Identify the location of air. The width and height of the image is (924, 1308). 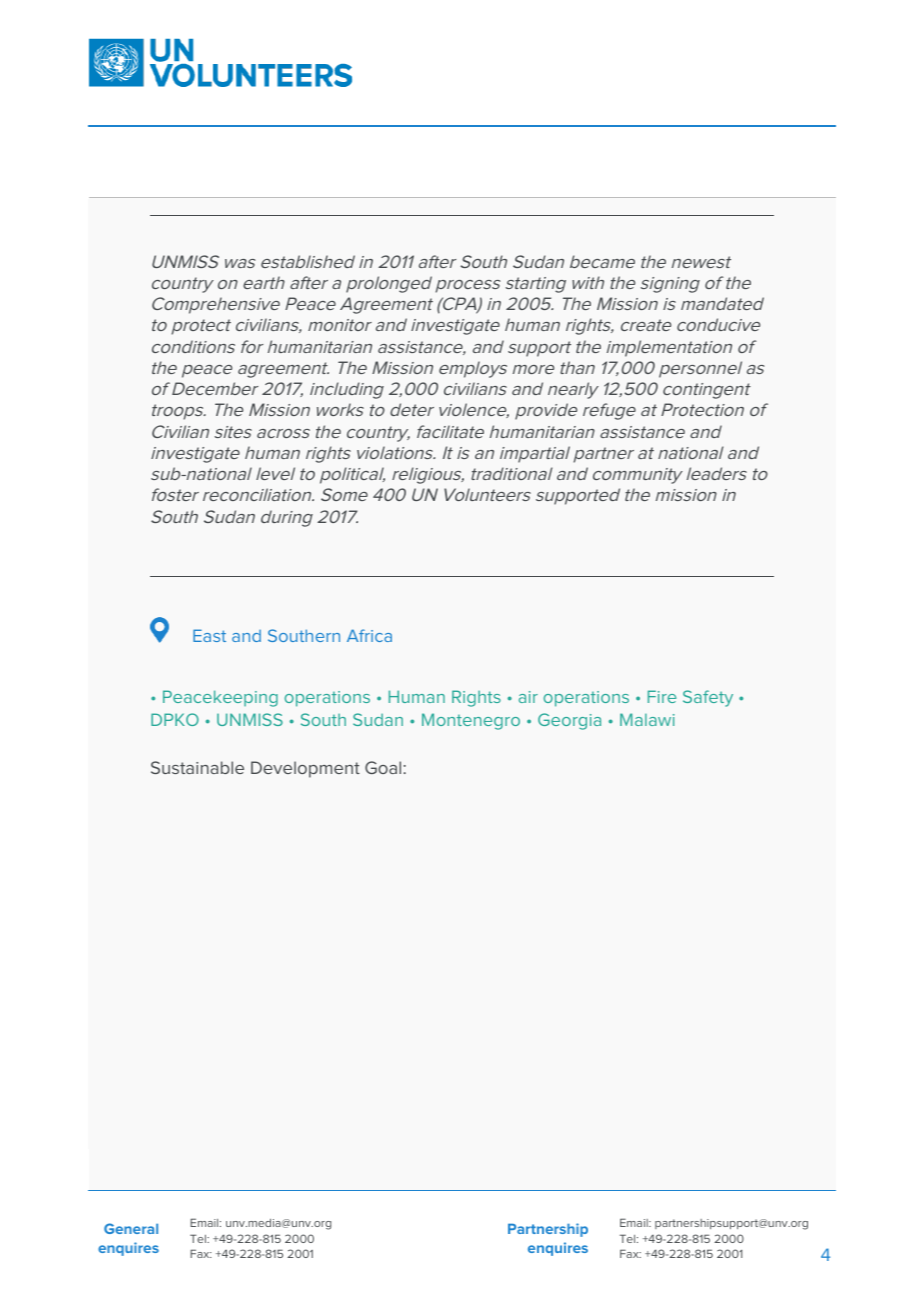
(528, 697).
